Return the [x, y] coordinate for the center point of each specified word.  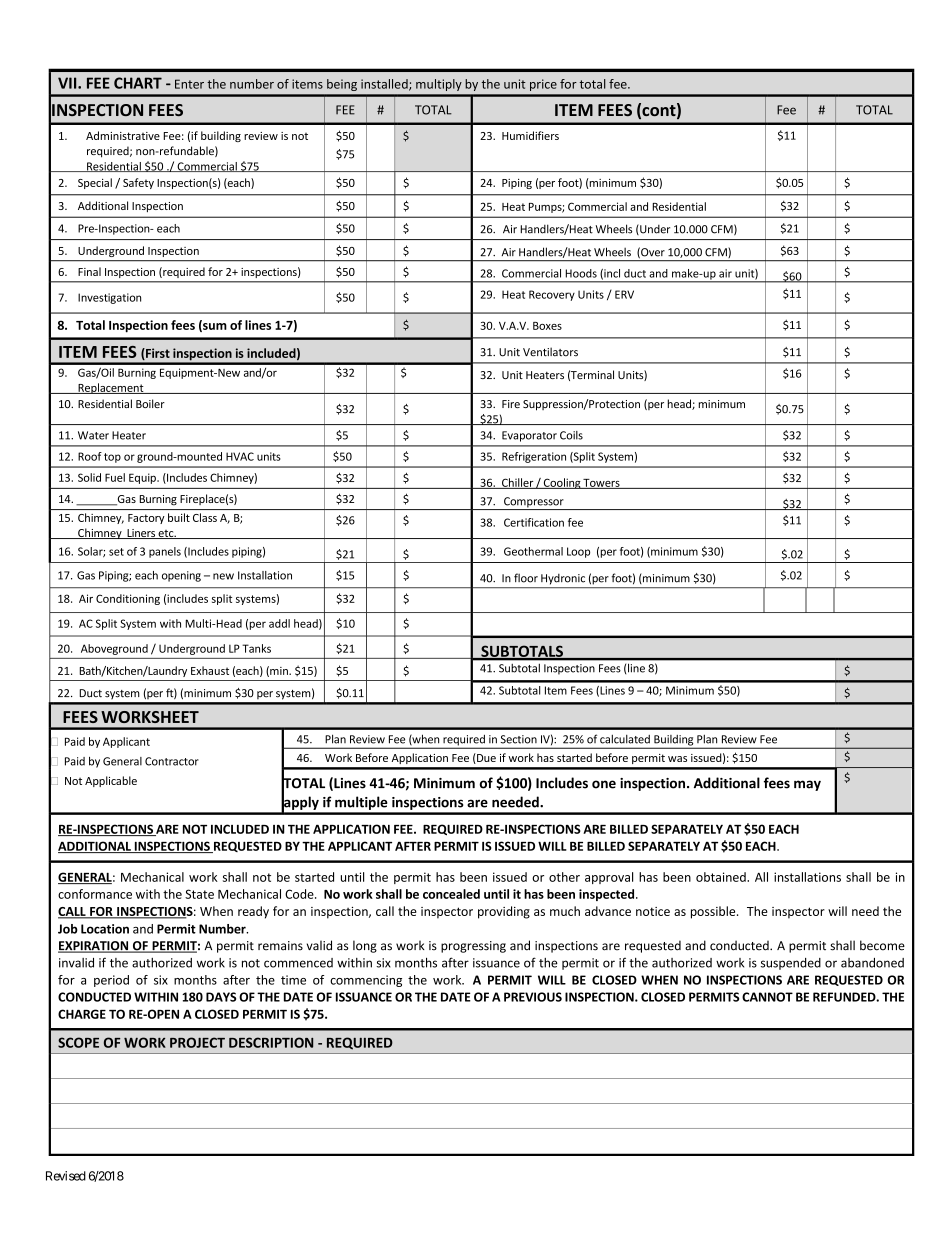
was [677, 759]
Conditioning [128, 599]
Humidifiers [530, 135]
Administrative [123, 135]
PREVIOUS [533, 997]
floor [526, 578]
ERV [624, 294]
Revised [66, 1176]
